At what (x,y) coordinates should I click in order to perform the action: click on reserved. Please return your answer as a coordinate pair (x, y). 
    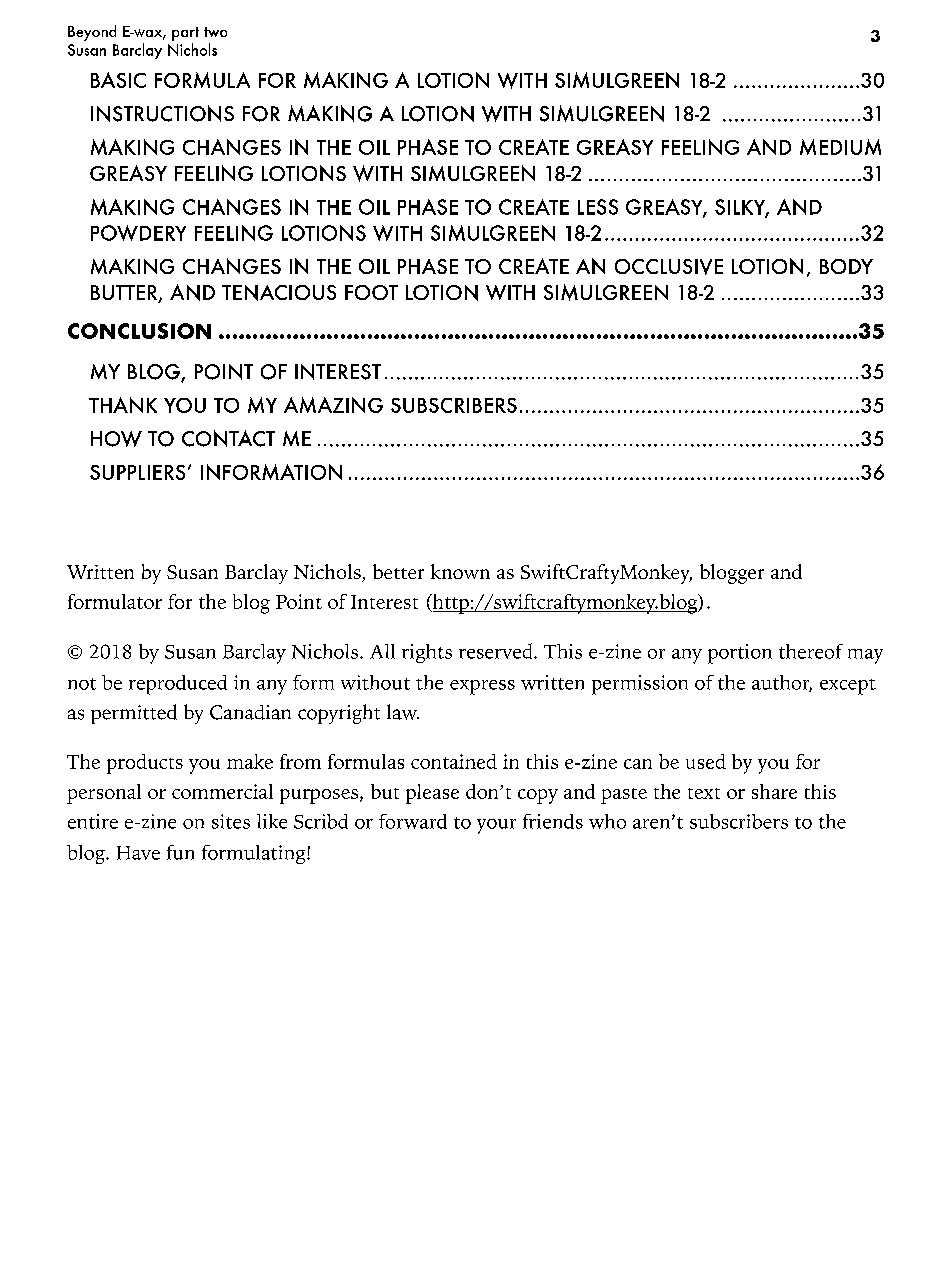
    Looking at the image, I should click on (497, 651).
